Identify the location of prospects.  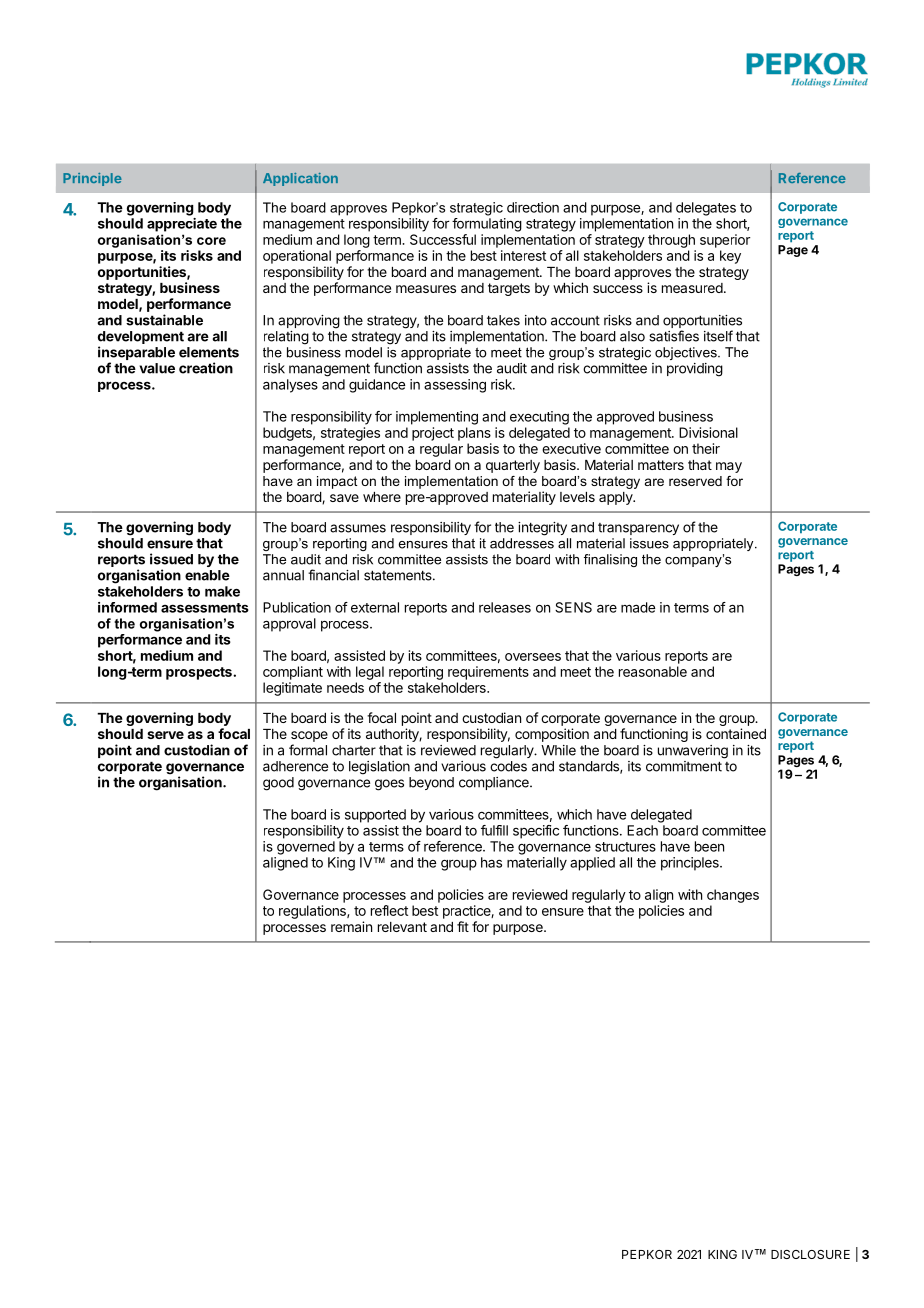
(200, 673).
